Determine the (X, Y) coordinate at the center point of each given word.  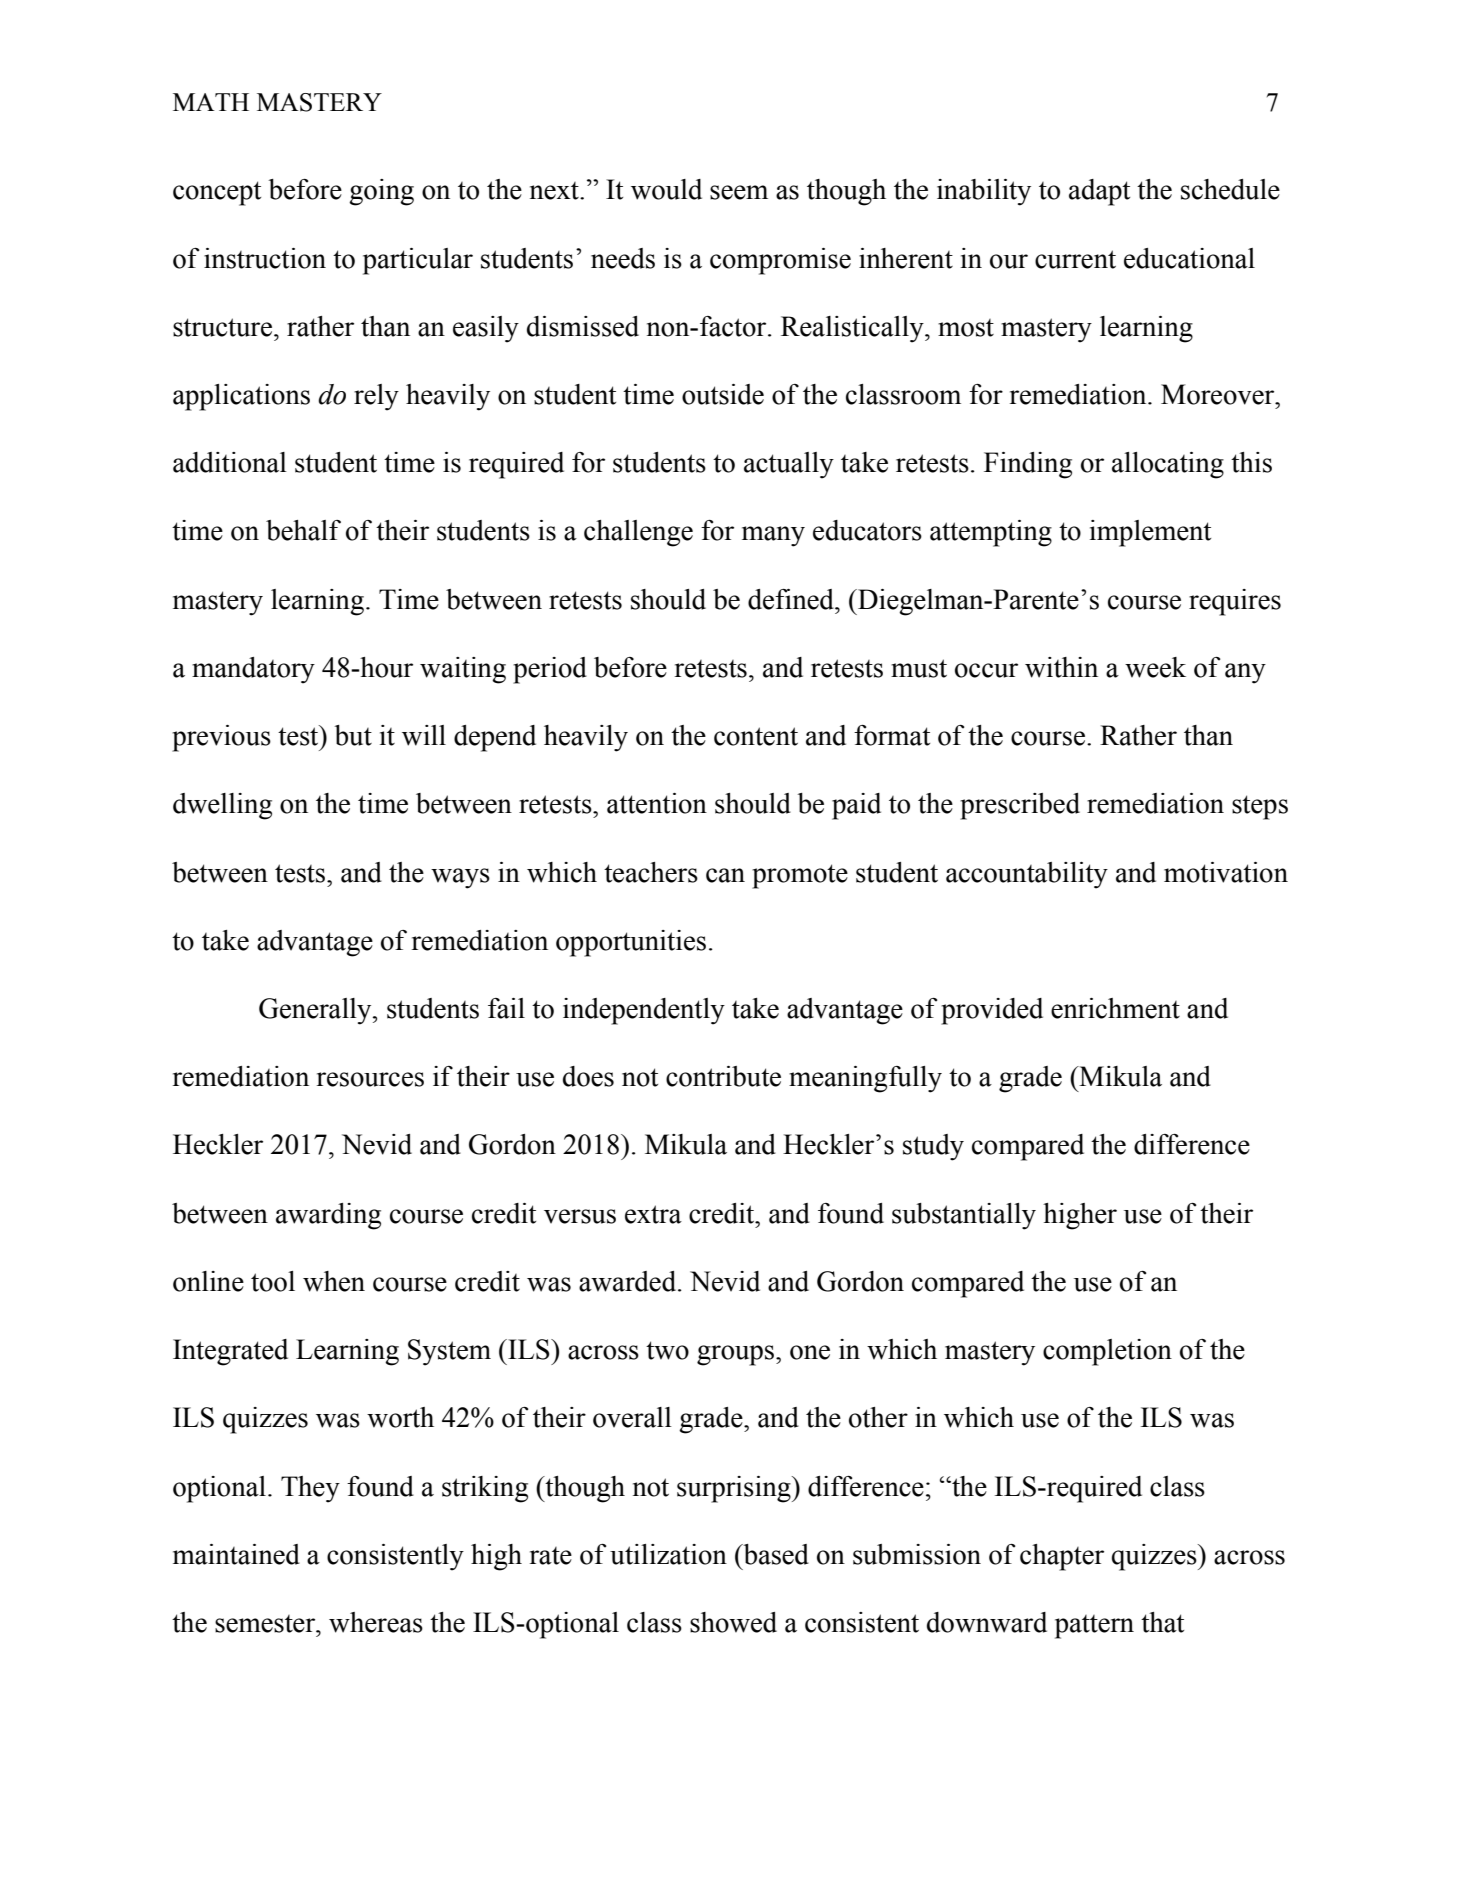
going (381, 192)
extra (653, 1214)
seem (739, 192)
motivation (1226, 872)
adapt (1099, 192)
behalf (303, 530)
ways (460, 878)
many (773, 536)
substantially (964, 1216)
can (725, 875)
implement (1150, 533)
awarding (328, 1216)
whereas (376, 1622)
